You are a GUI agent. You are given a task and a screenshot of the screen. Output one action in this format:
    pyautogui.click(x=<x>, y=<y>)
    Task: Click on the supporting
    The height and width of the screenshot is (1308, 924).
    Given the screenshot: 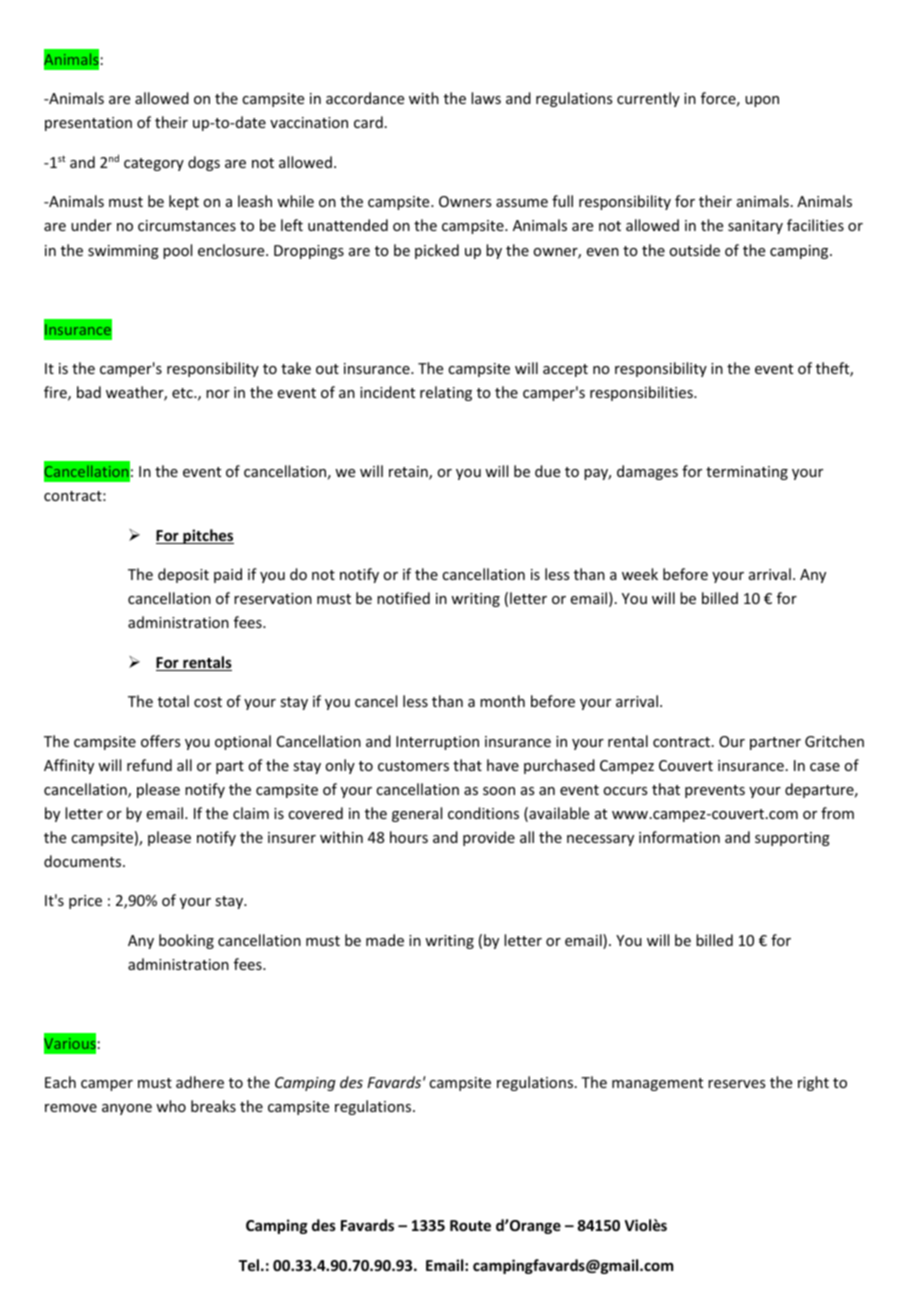 What is the action you would take?
    pyautogui.click(x=792, y=839)
